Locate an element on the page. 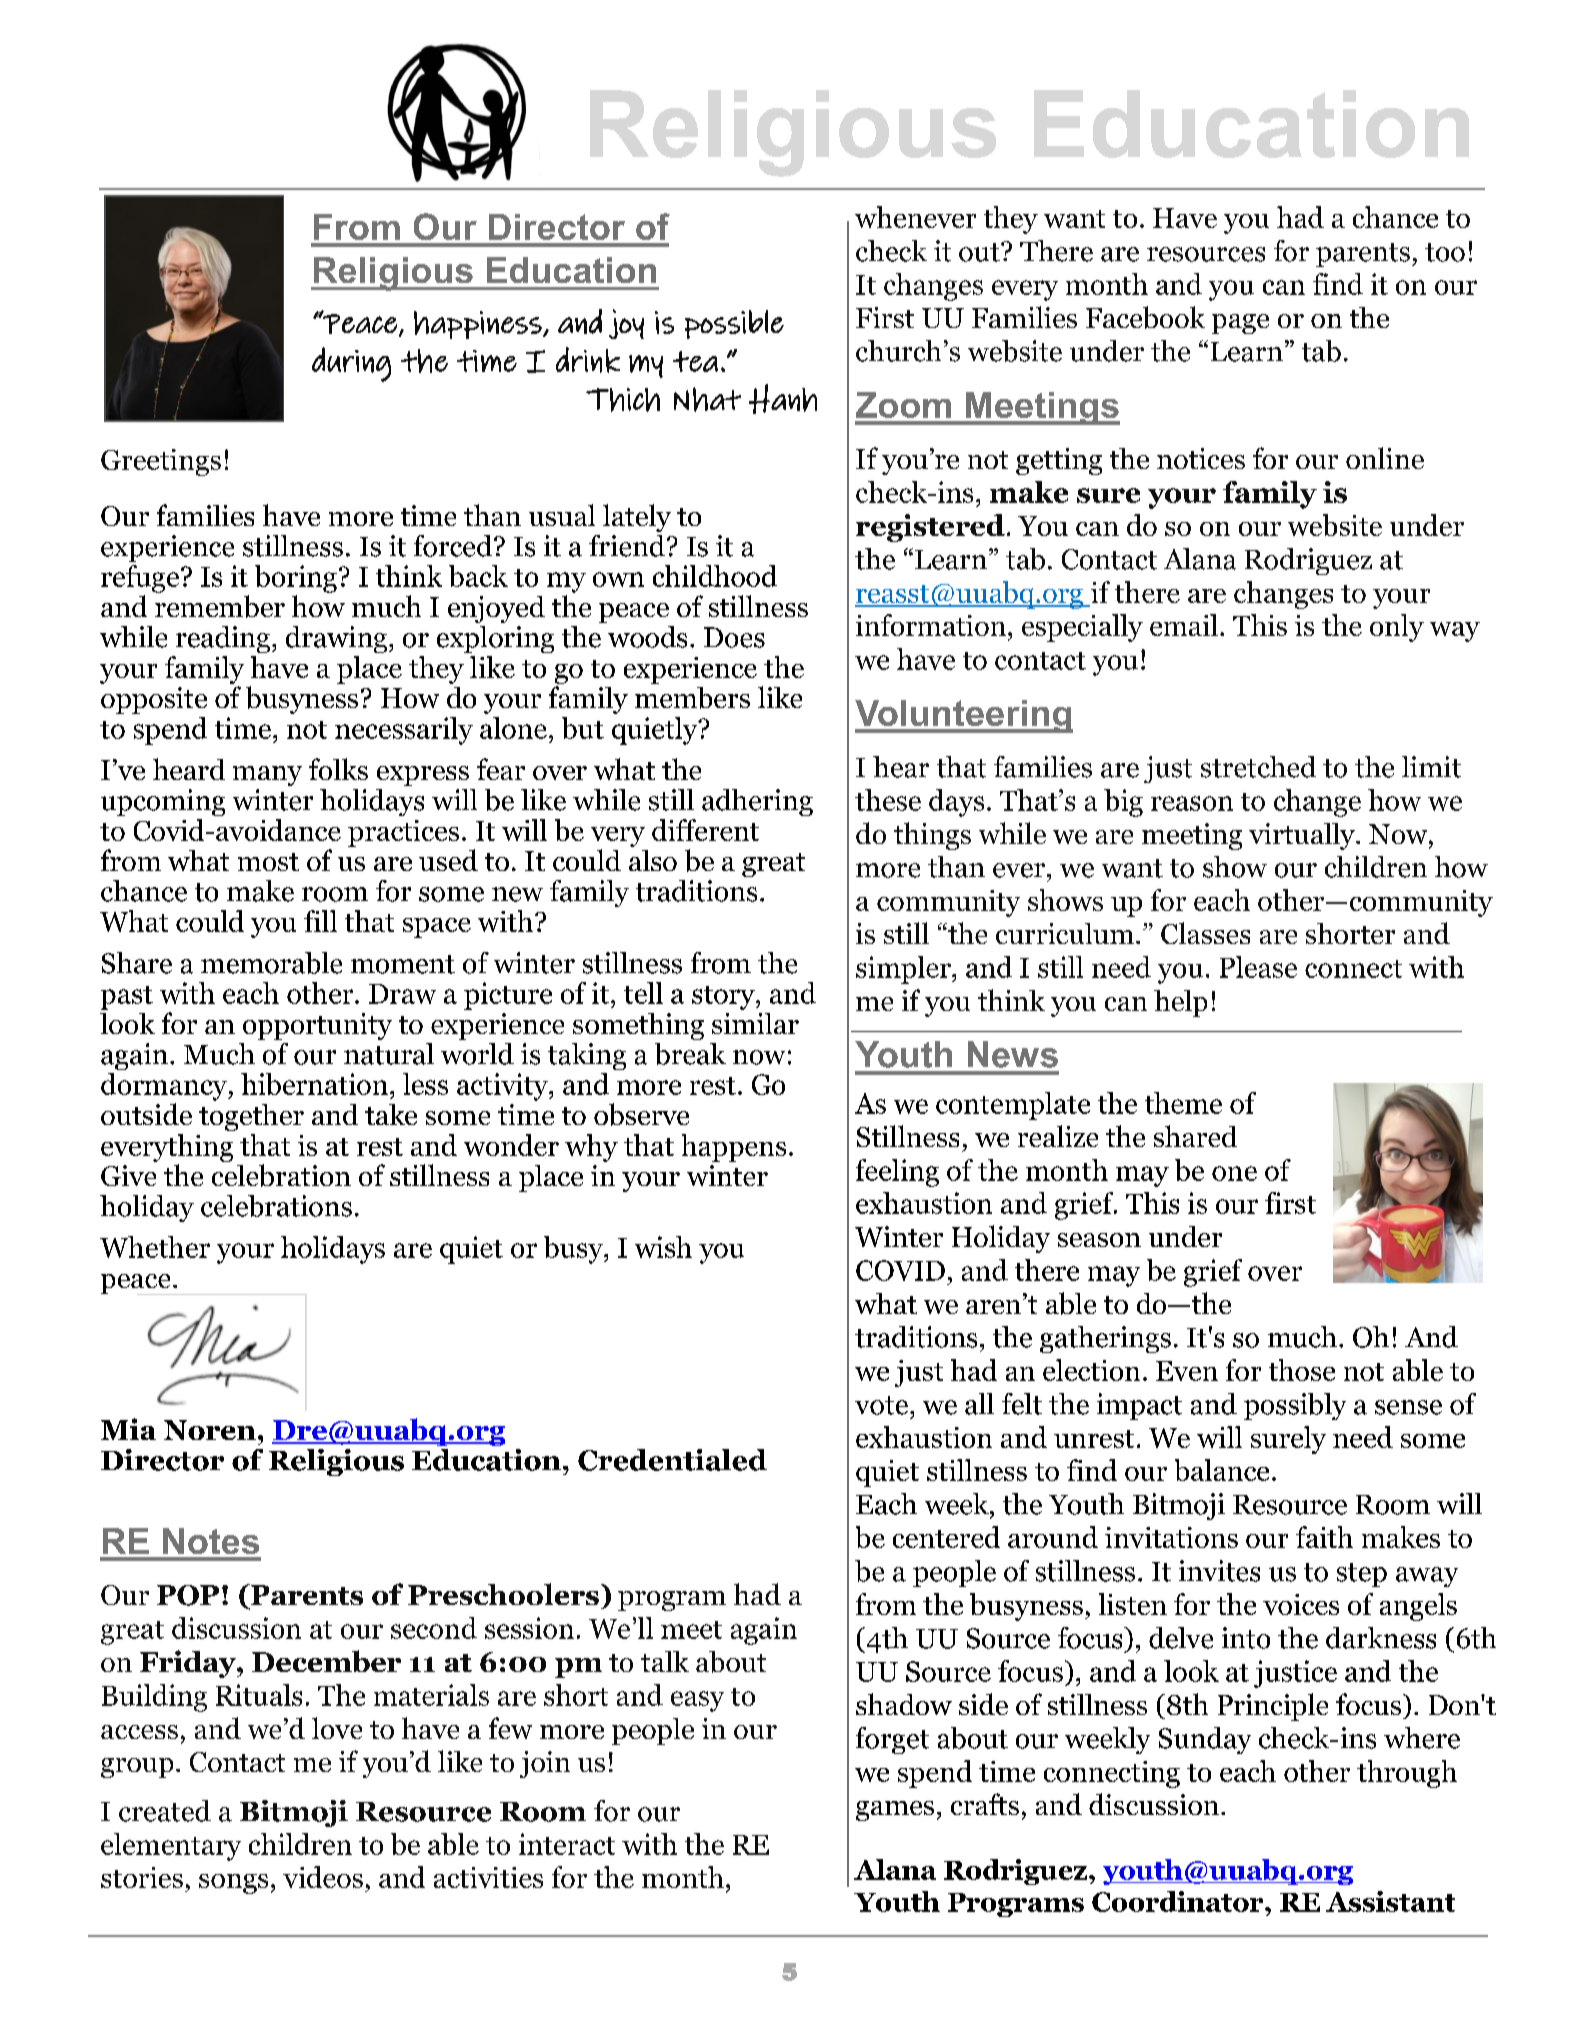 This page has height=2044, width=1579. possible is located at coordinates (734, 324).
